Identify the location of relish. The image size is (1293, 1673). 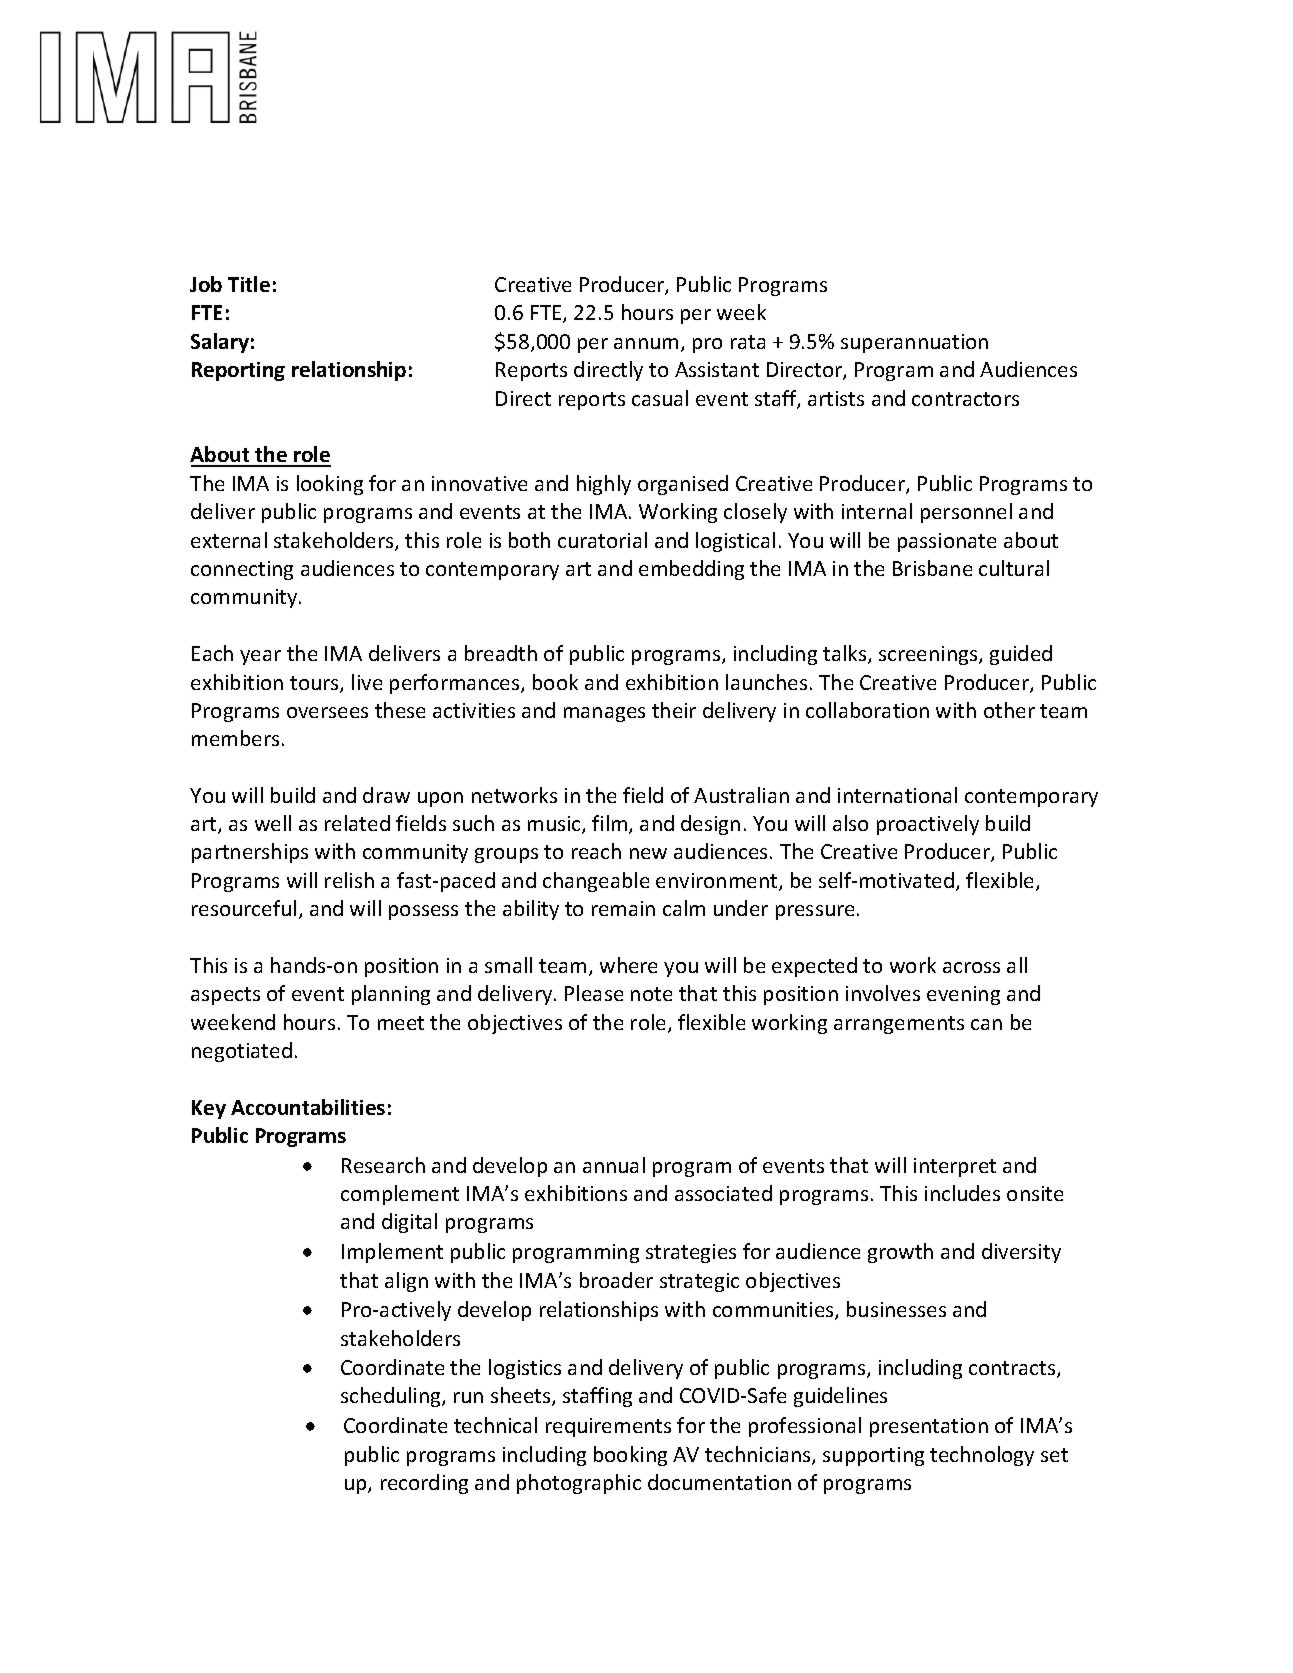
(349, 880).
